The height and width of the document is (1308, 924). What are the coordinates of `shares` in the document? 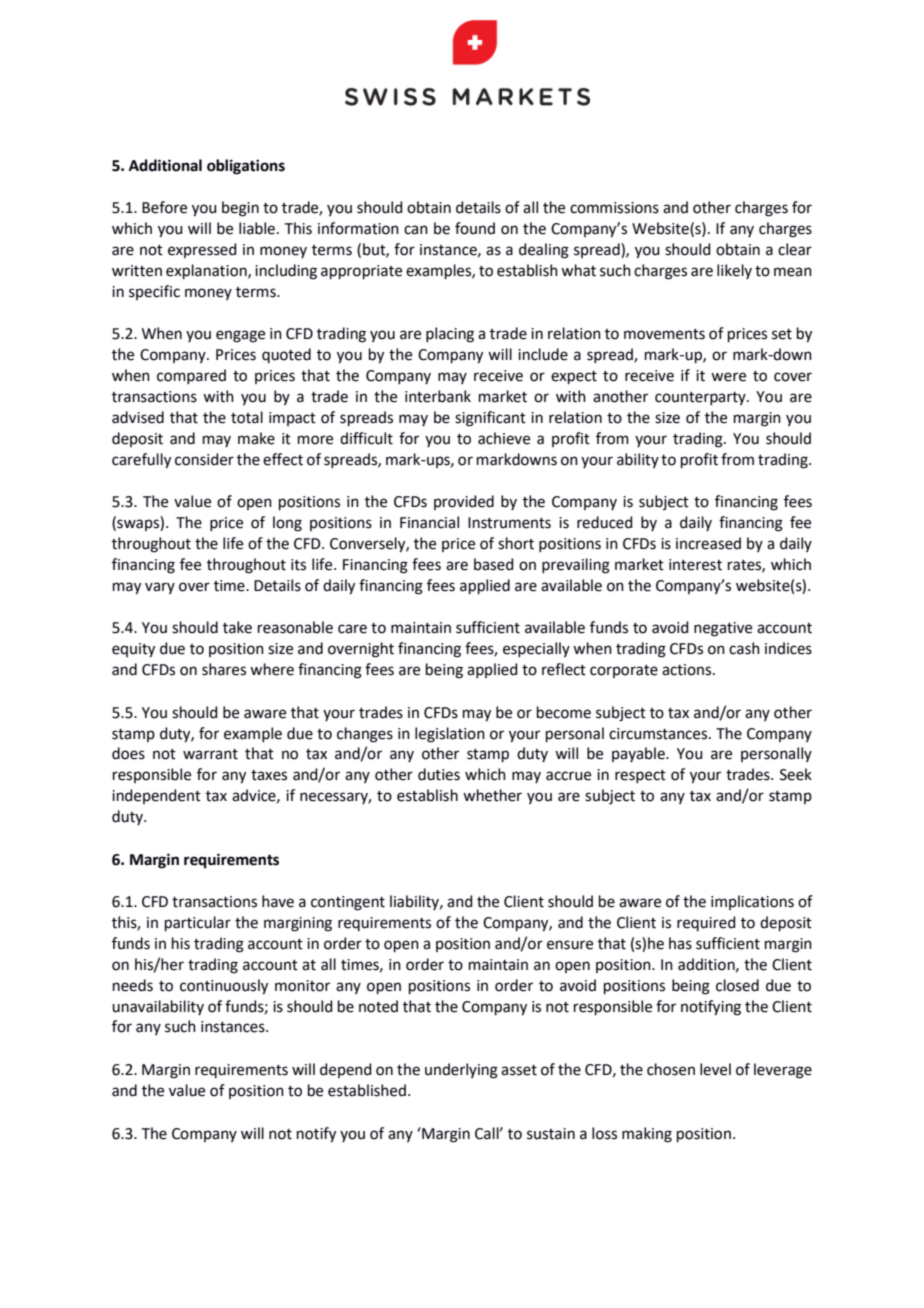 It's located at (224, 669).
